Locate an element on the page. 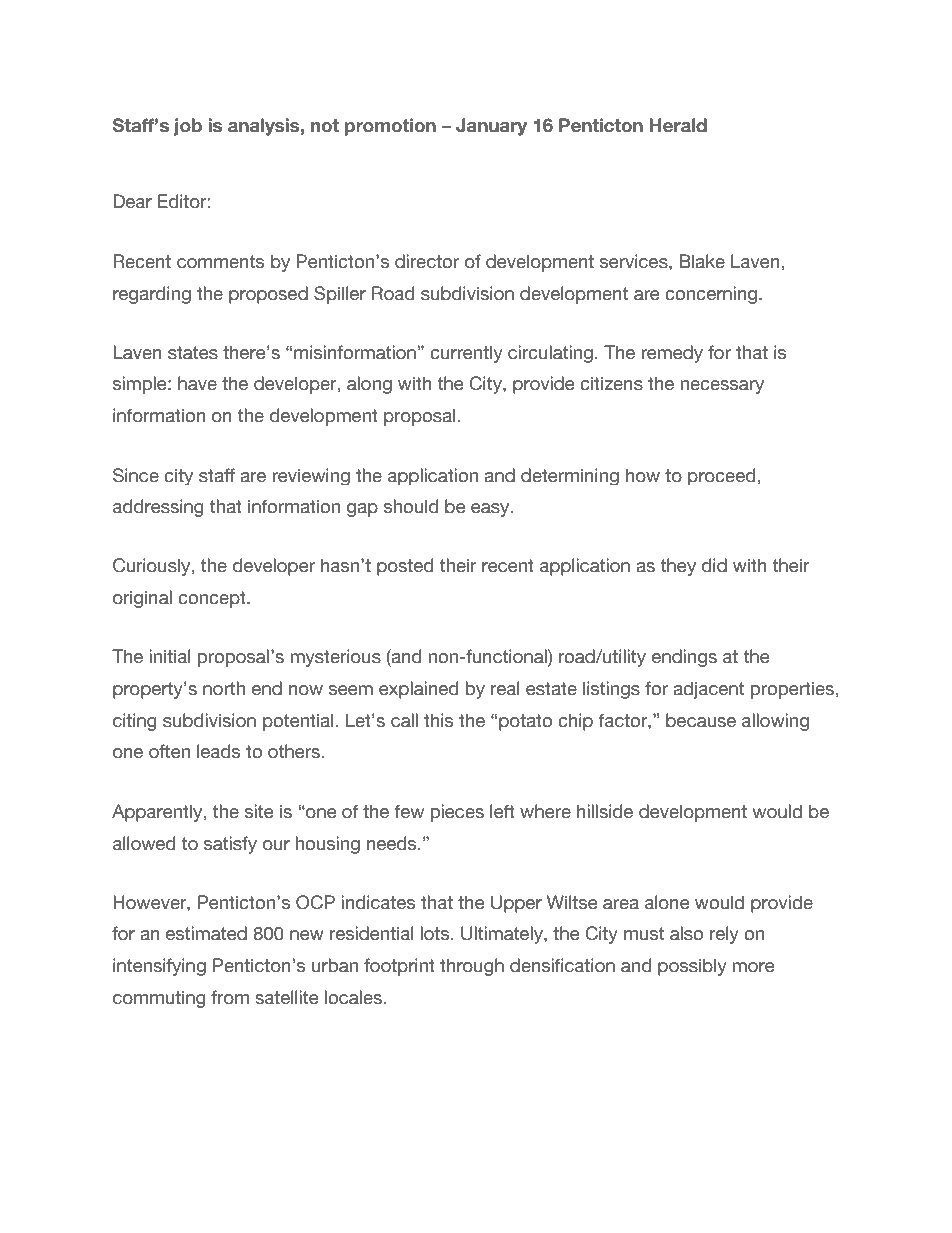 The height and width of the image is (1233, 952). because is located at coordinates (701, 720).
